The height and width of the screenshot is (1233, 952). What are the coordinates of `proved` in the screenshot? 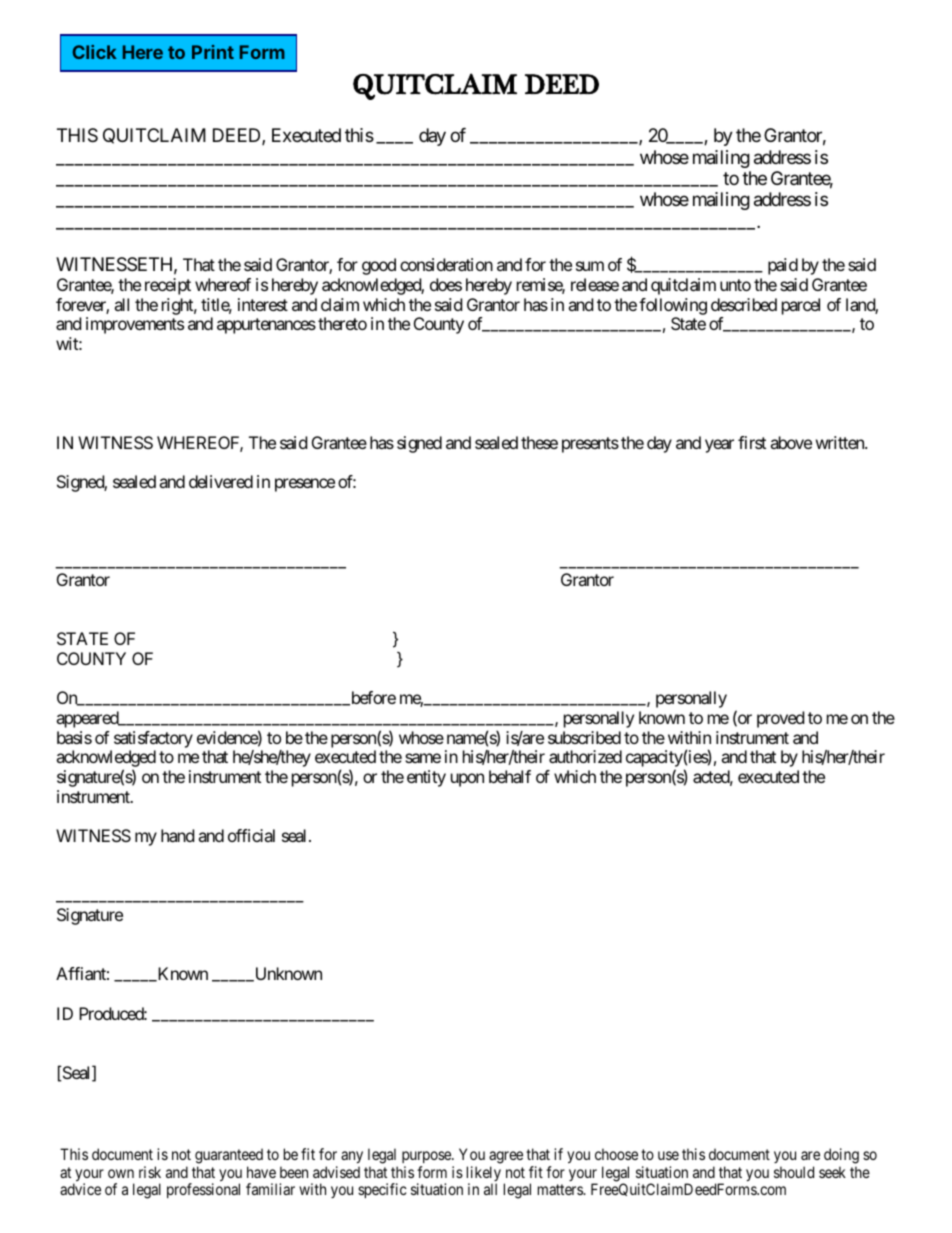 It's located at (780, 719).
